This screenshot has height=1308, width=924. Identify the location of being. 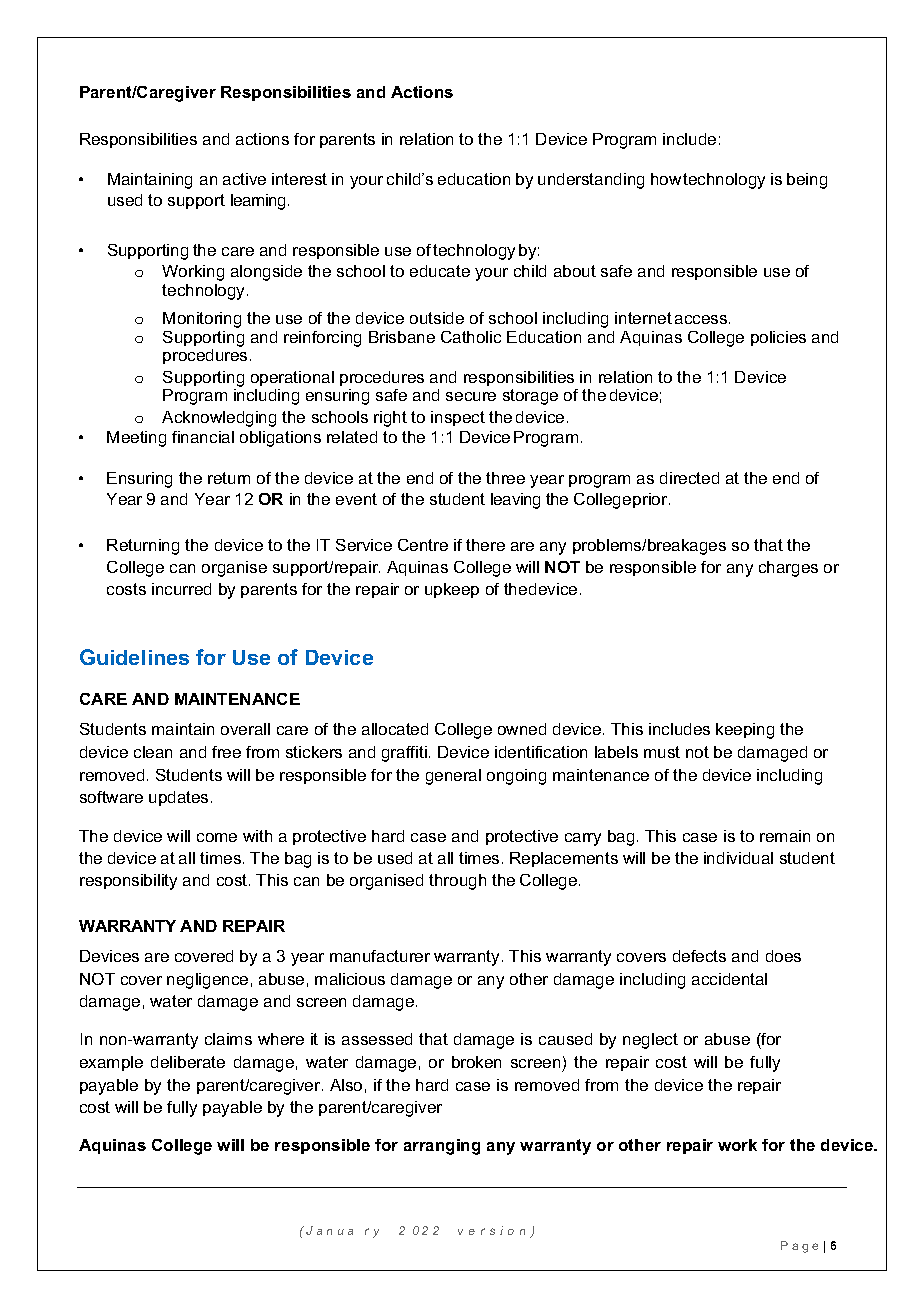
(807, 181).
